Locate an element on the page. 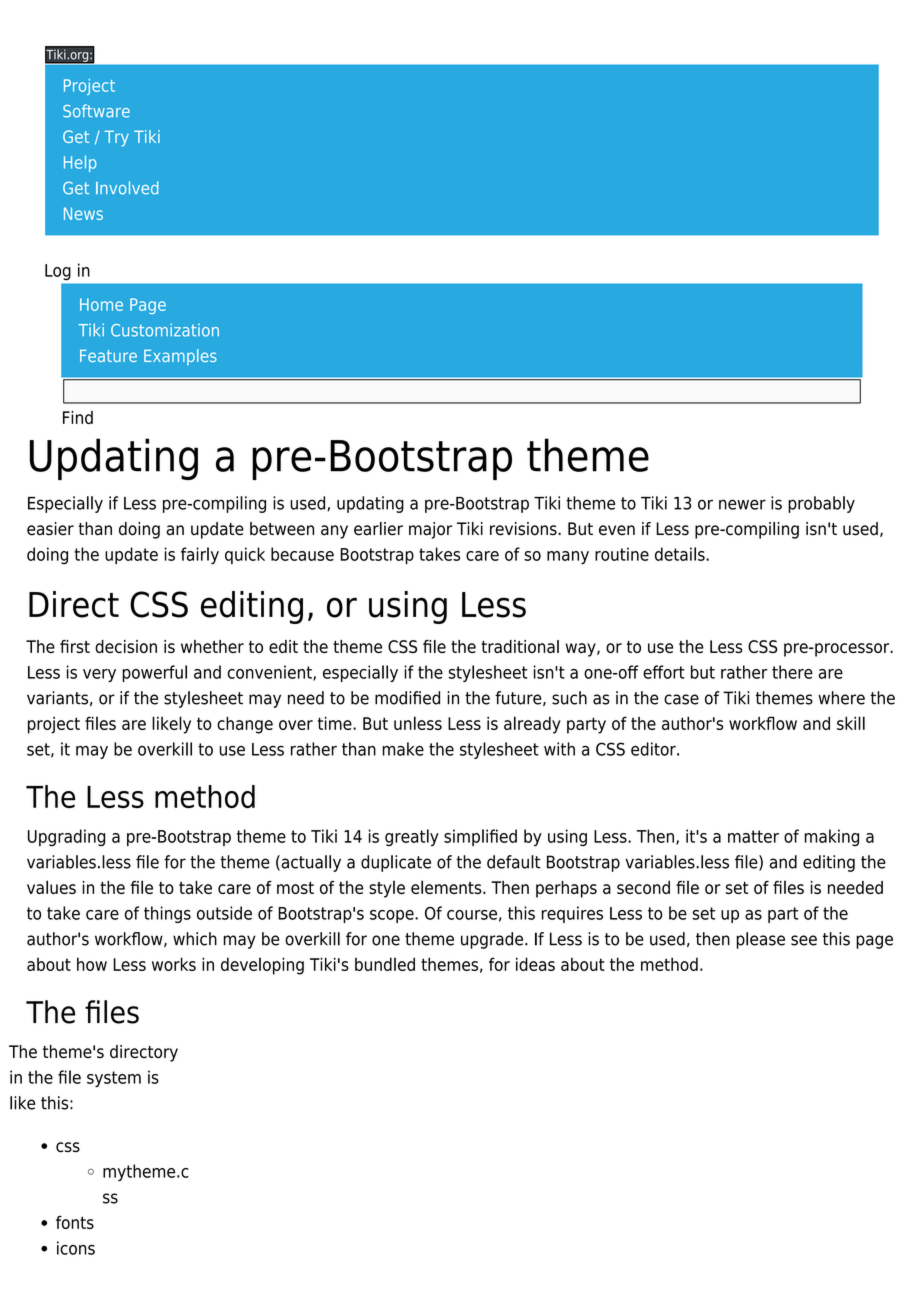  Involved is located at coordinates (127, 188).
